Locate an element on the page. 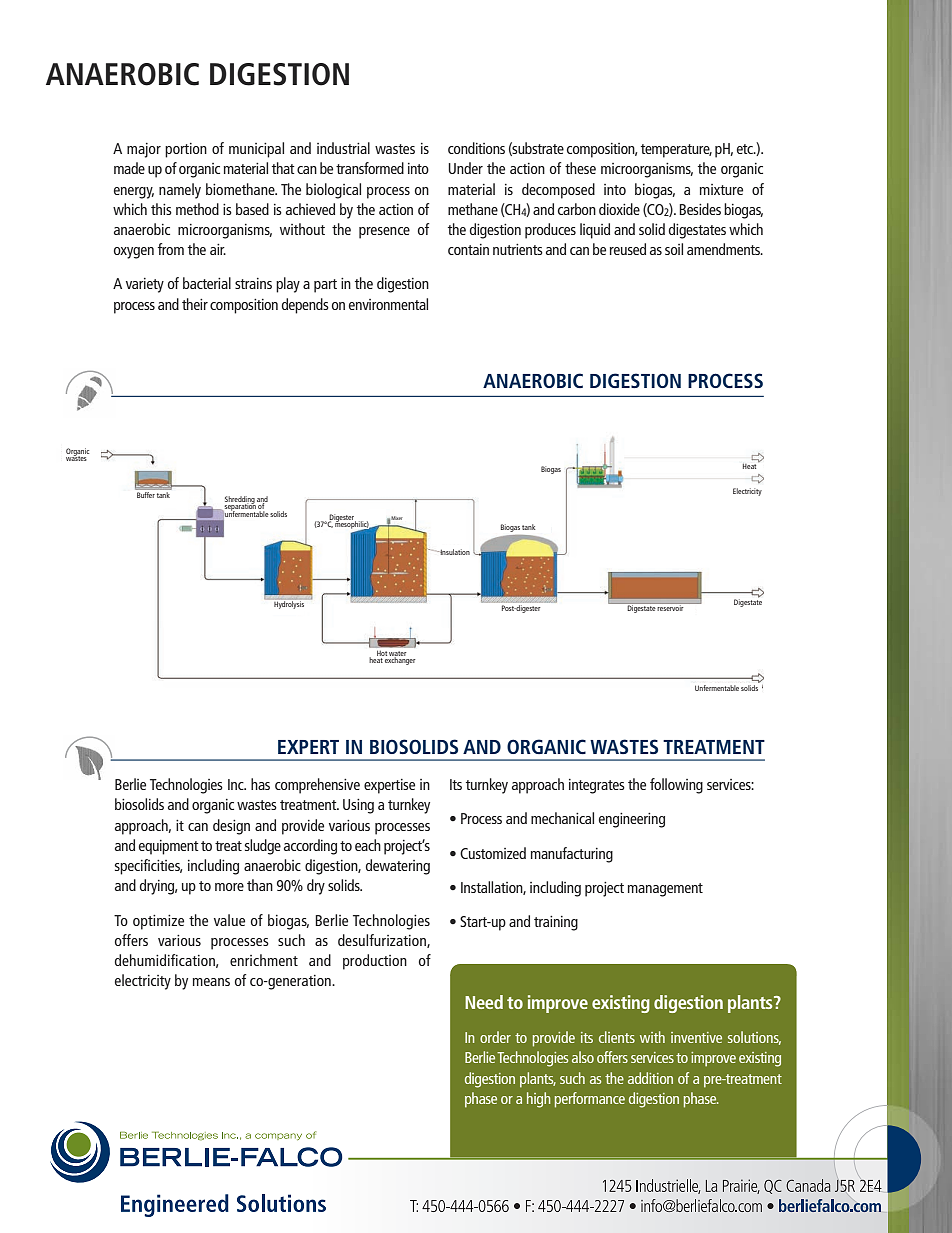  design is located at coordinates (231, 827).
